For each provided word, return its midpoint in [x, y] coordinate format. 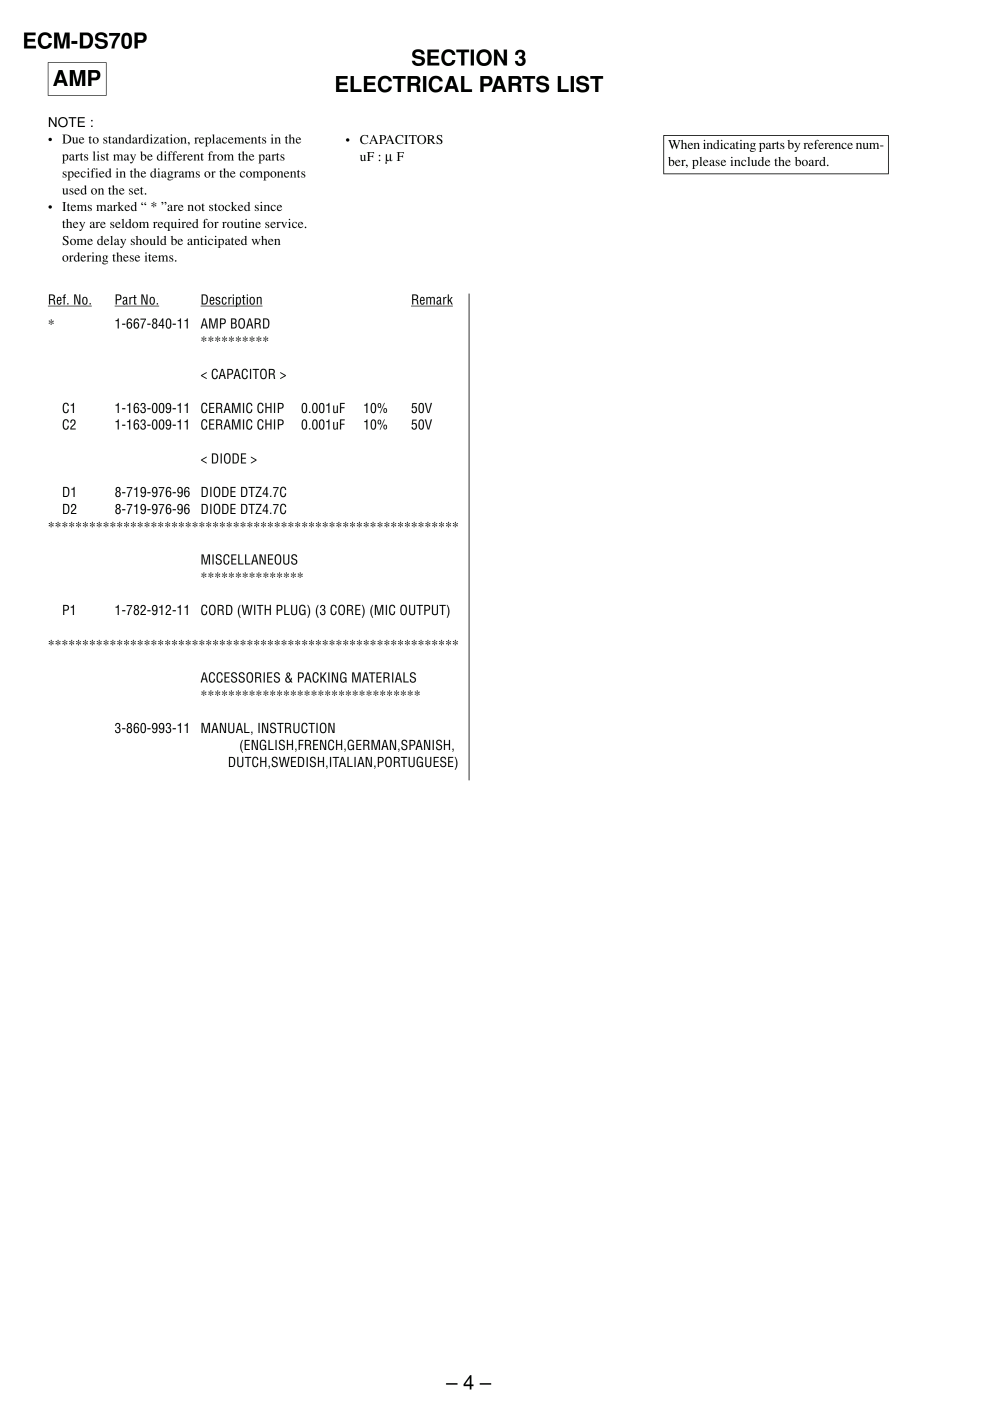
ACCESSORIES [240, 677]
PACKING [322, 677]
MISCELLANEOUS [249, 559]
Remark [432, 300]
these [126, 257]
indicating [729, 146]
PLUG [292, 611]
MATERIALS [384, 677]
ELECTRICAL [404, 84]
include [750, 161]
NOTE [67, 122]
